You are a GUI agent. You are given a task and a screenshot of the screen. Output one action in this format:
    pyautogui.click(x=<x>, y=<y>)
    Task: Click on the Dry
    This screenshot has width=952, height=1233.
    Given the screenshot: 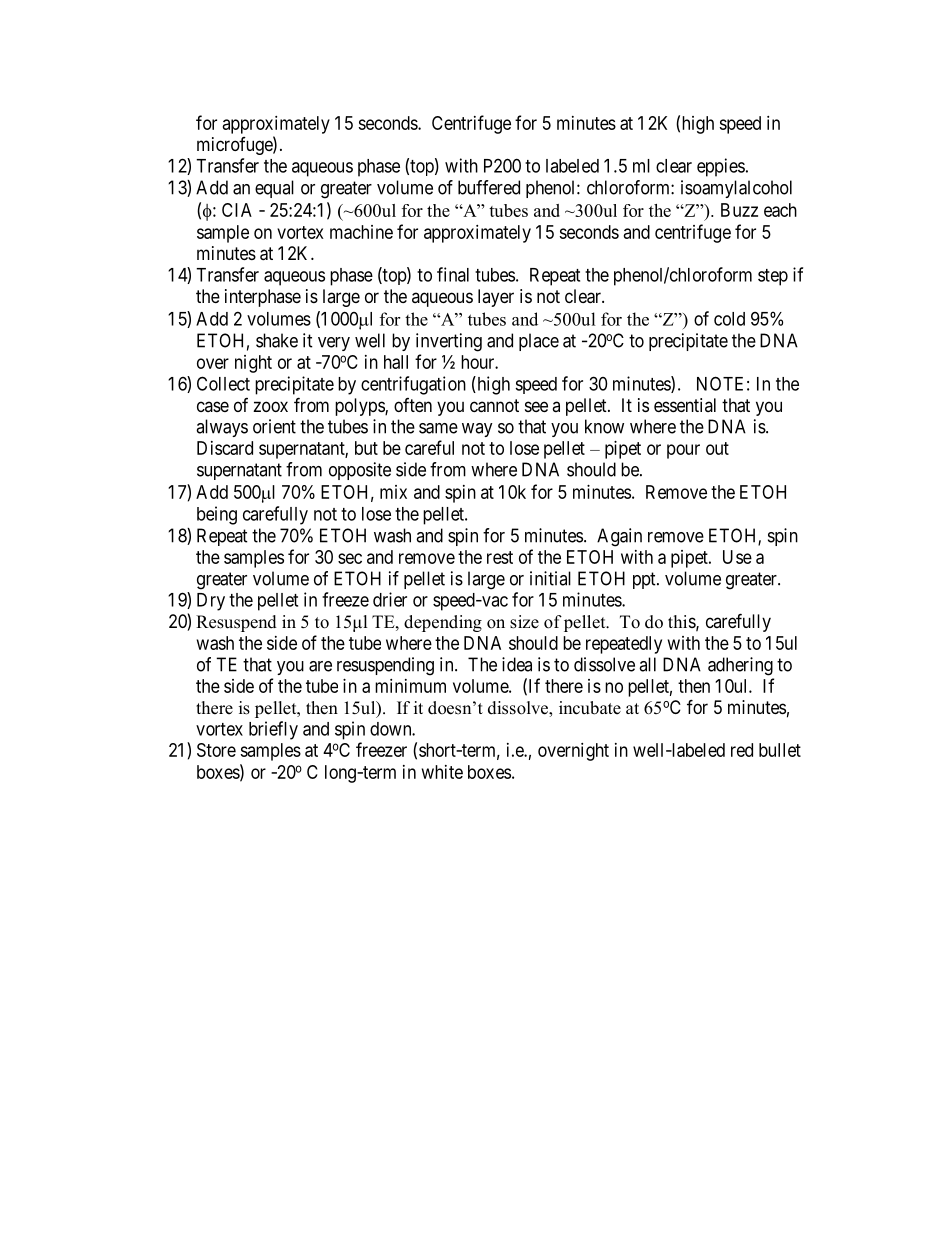 What is the action you would take?
    pyautogui.click(x=211, y=602)
